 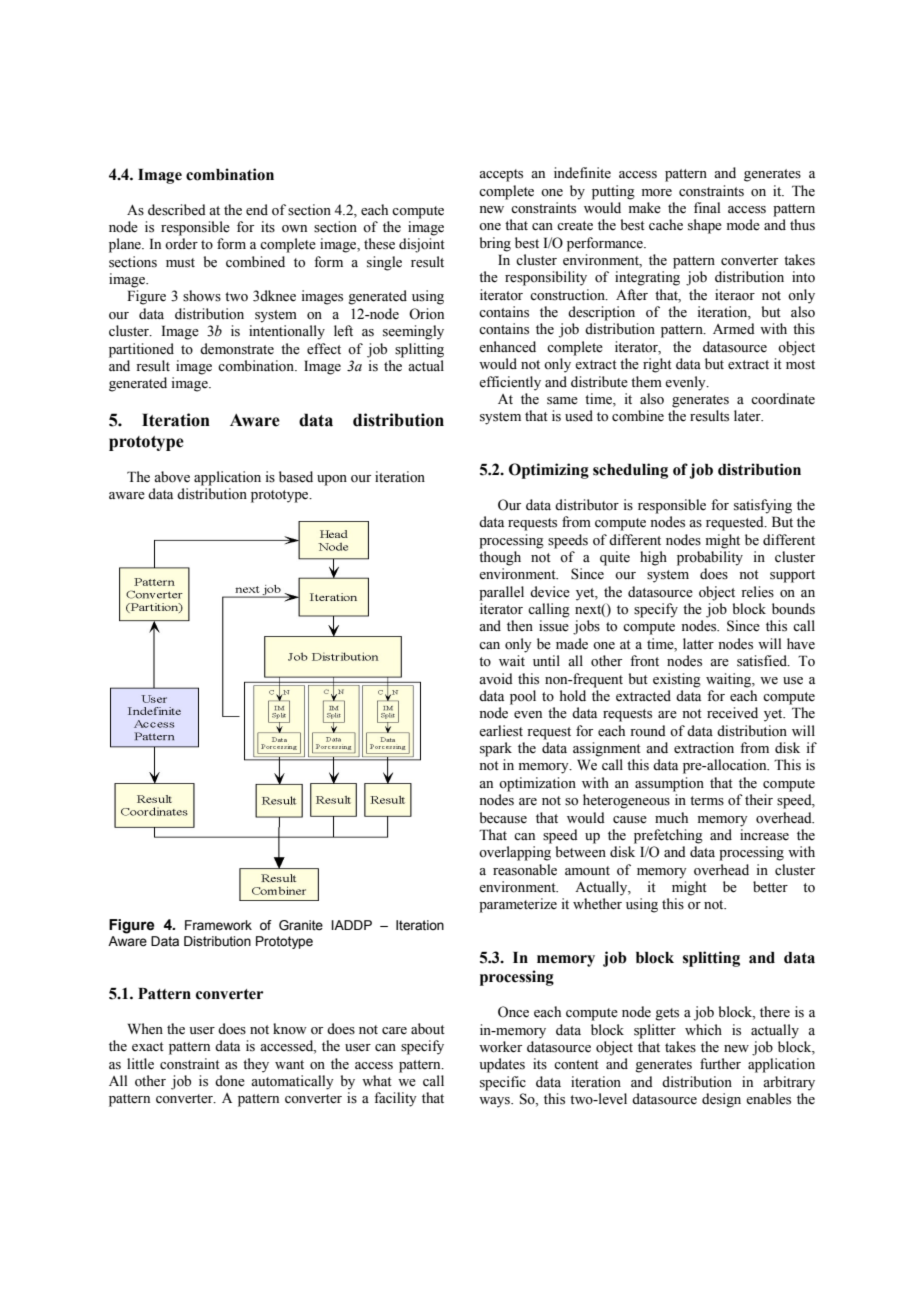 I want to click on overlapping, so click(x=515, y=853).
